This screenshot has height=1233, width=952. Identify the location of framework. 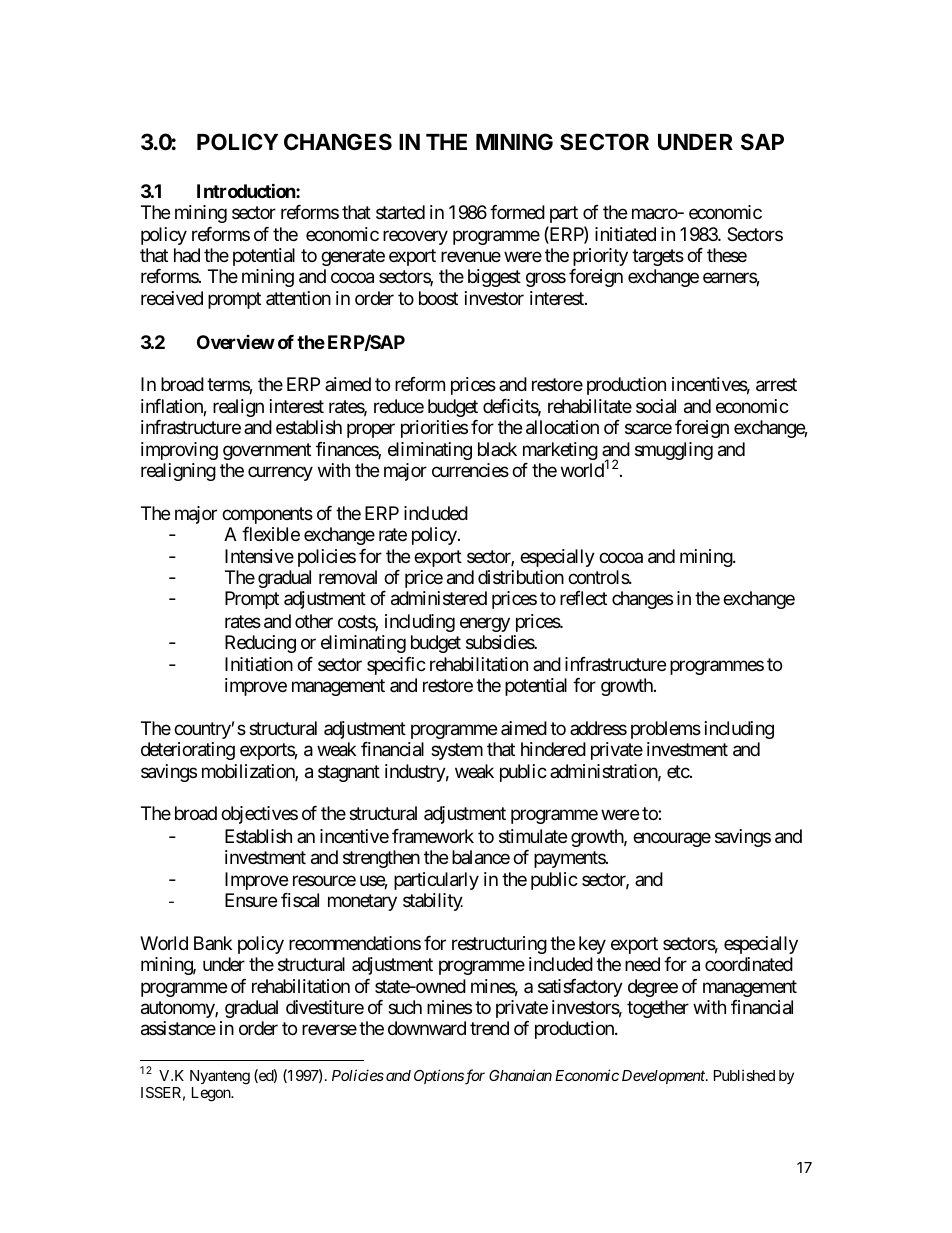
(433, 836).
